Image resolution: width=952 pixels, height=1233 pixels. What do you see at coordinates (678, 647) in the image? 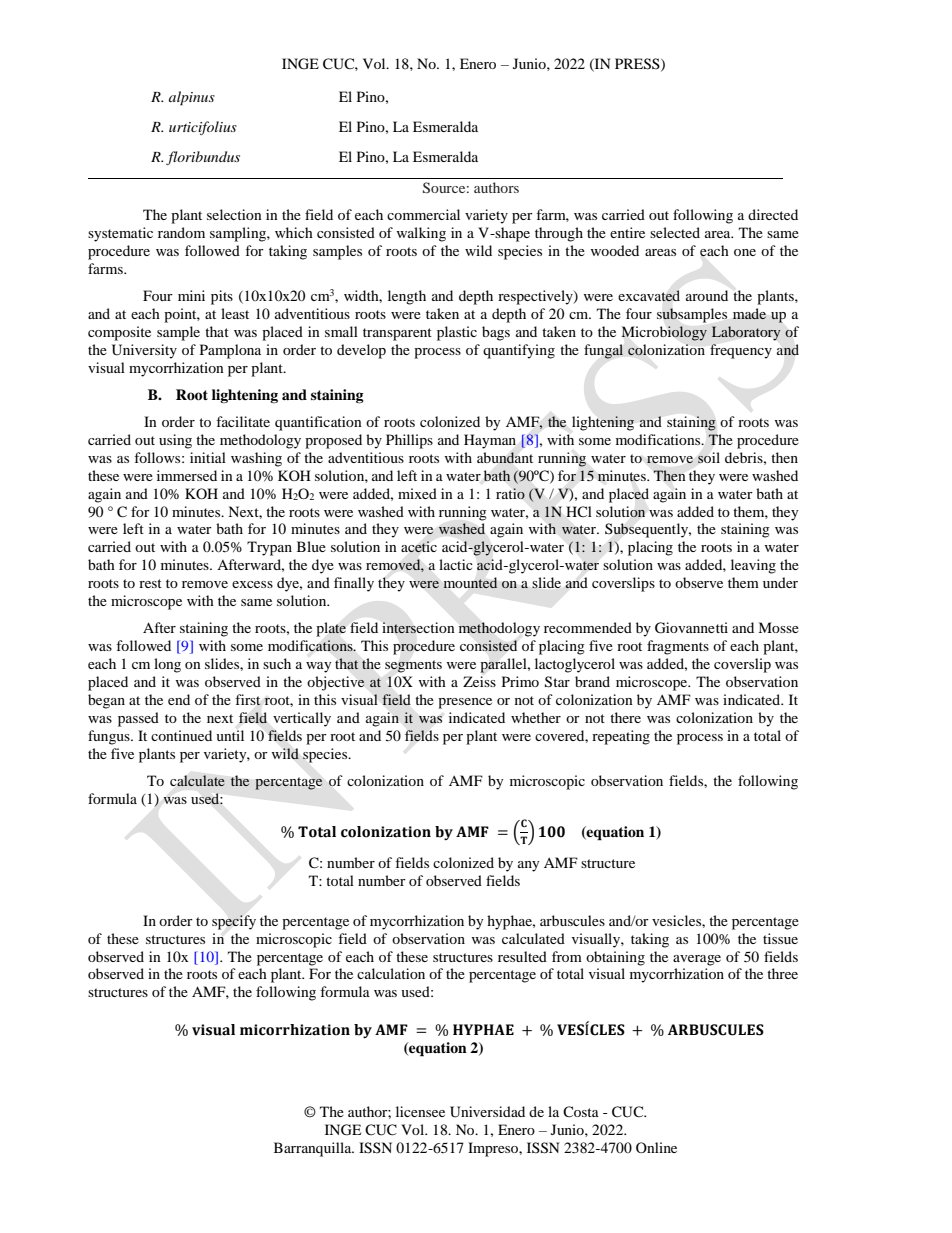
I see `fragments` at bounding box center [678, 647].
